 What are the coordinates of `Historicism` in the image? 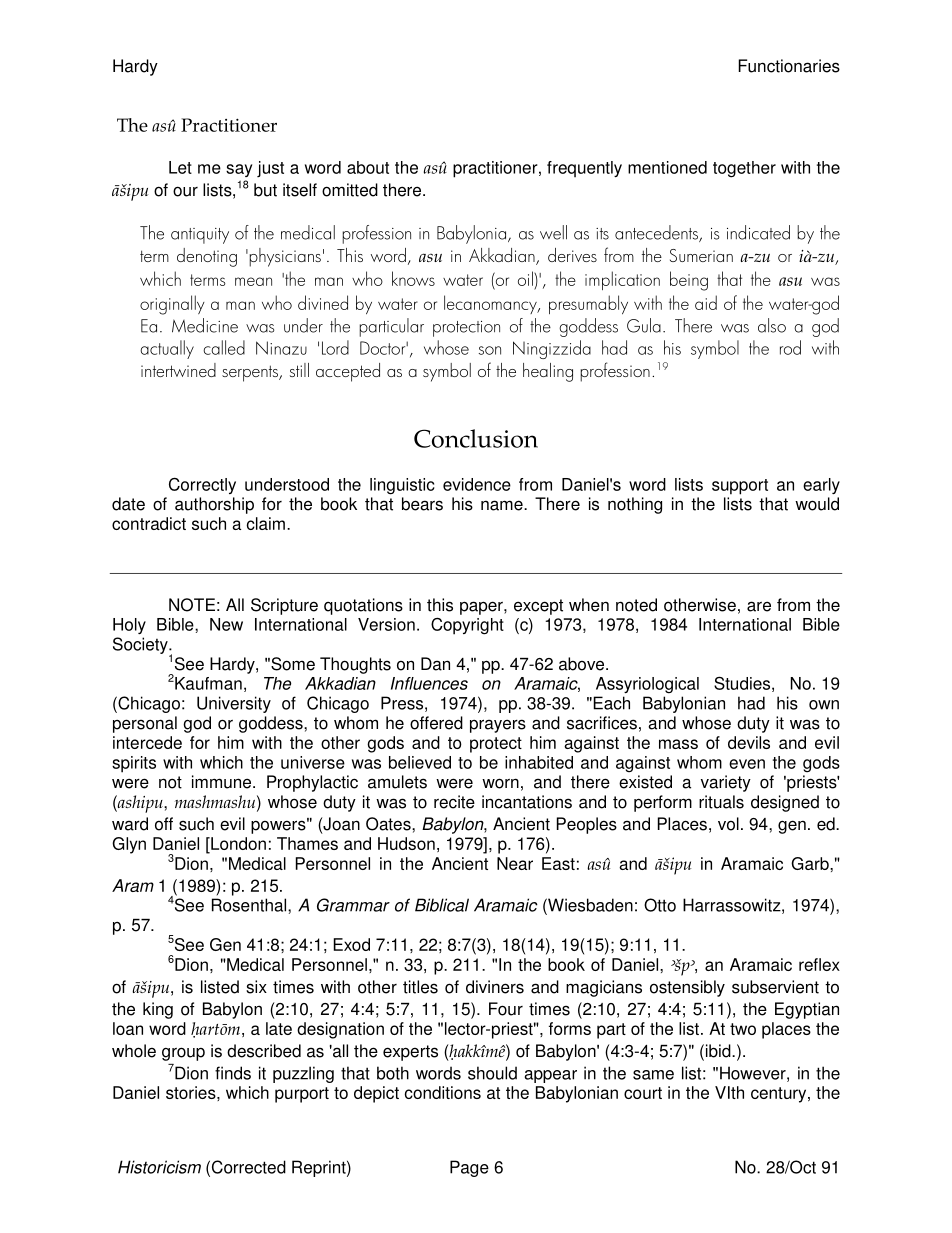 It's located at (159, 1167).
